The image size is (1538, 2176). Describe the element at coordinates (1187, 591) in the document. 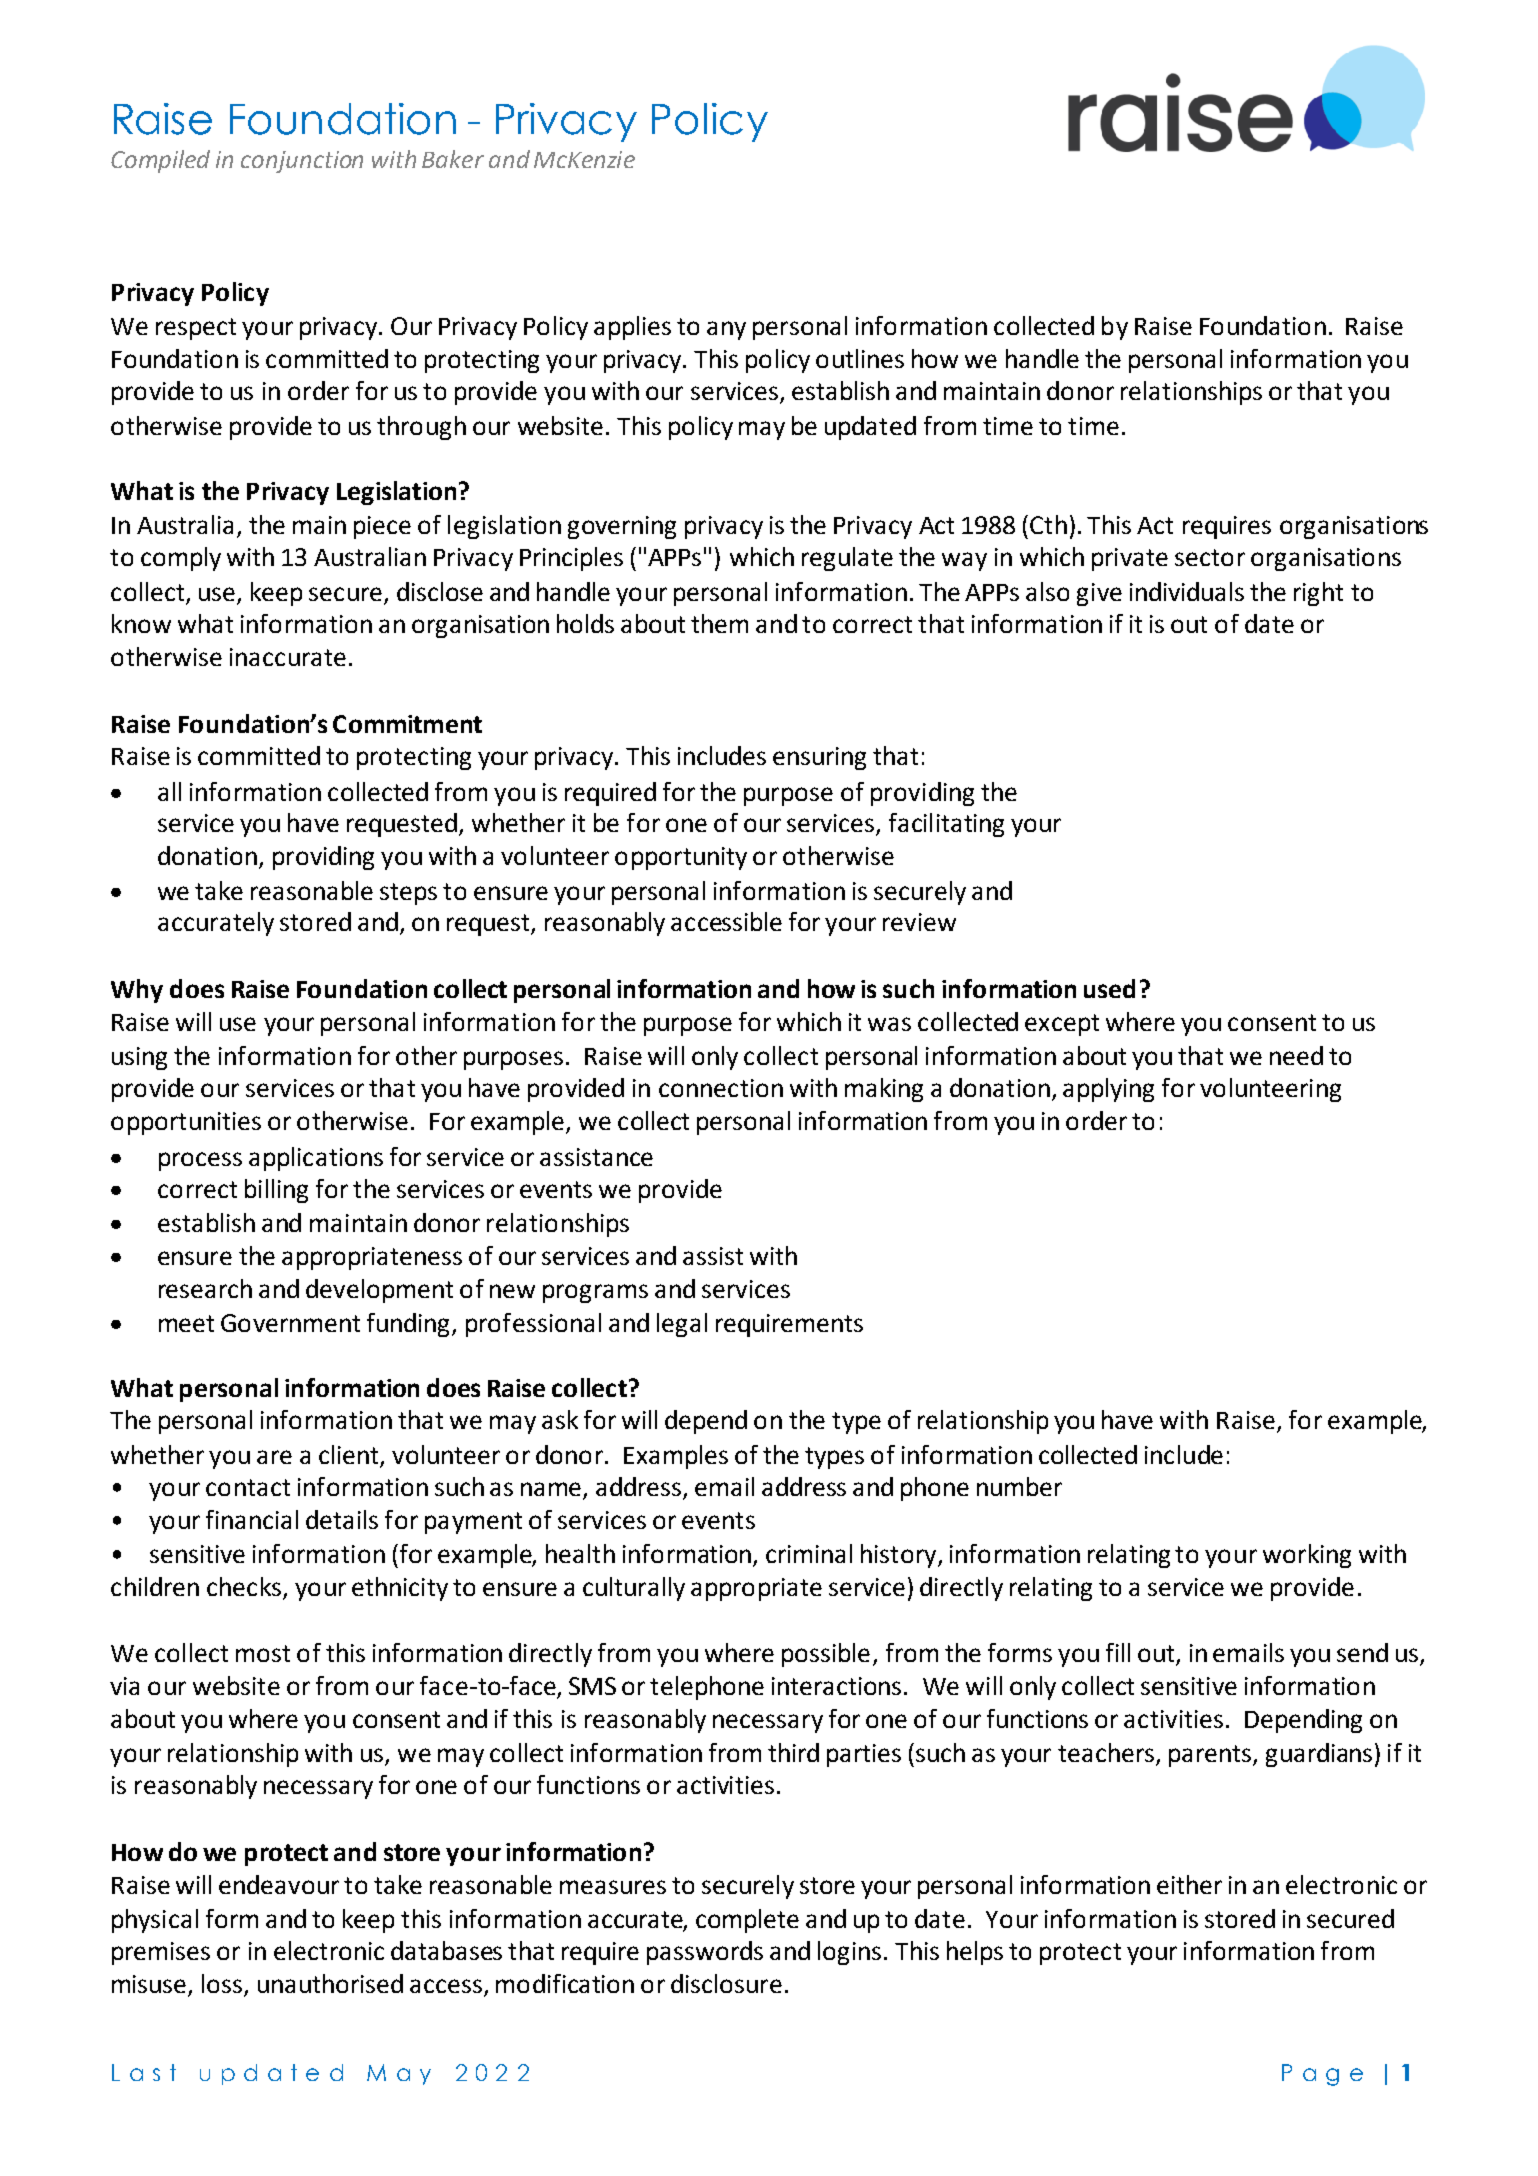

I see `individuals` at that location.
